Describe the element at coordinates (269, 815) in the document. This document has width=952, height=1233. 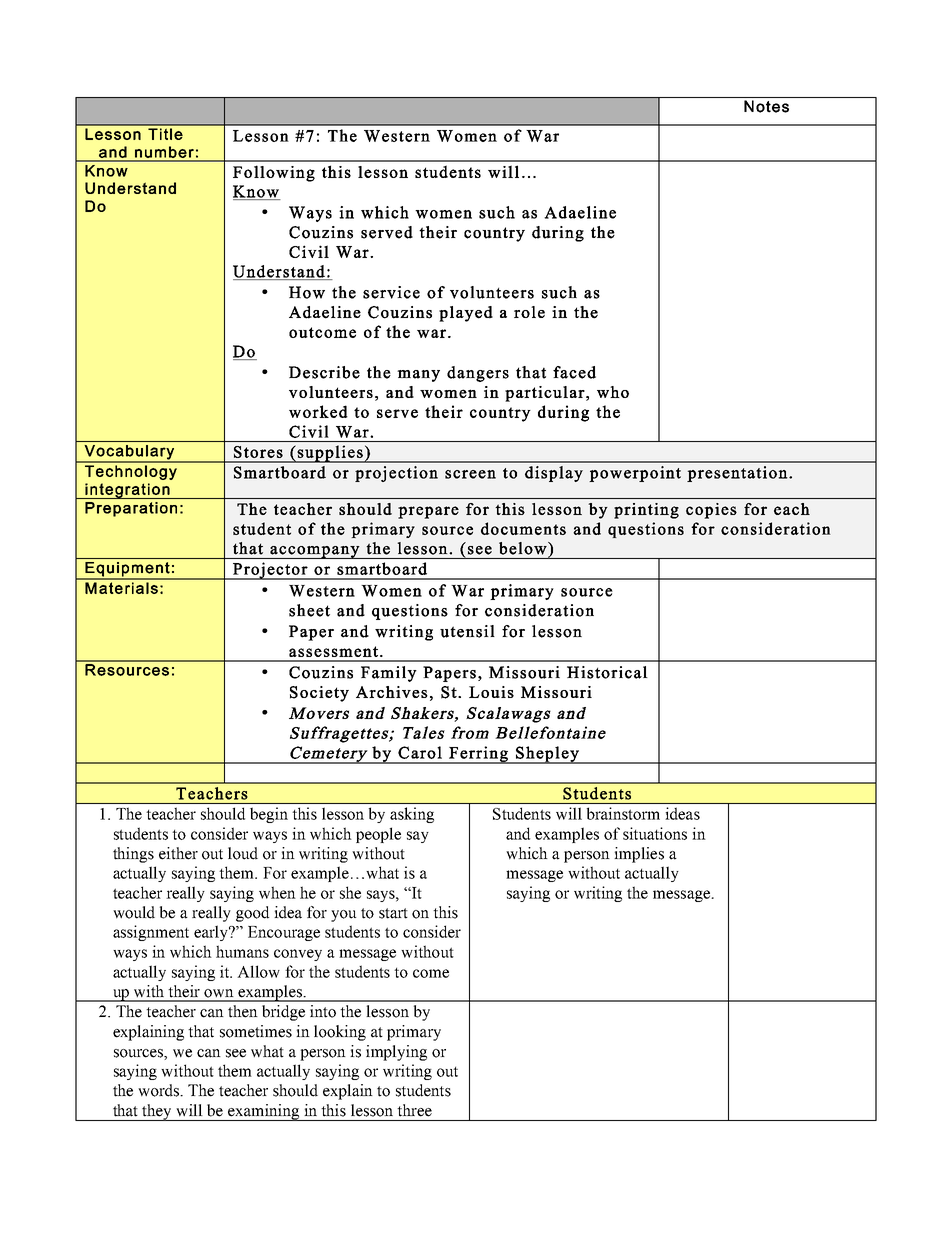
I see `begin` at that location.
